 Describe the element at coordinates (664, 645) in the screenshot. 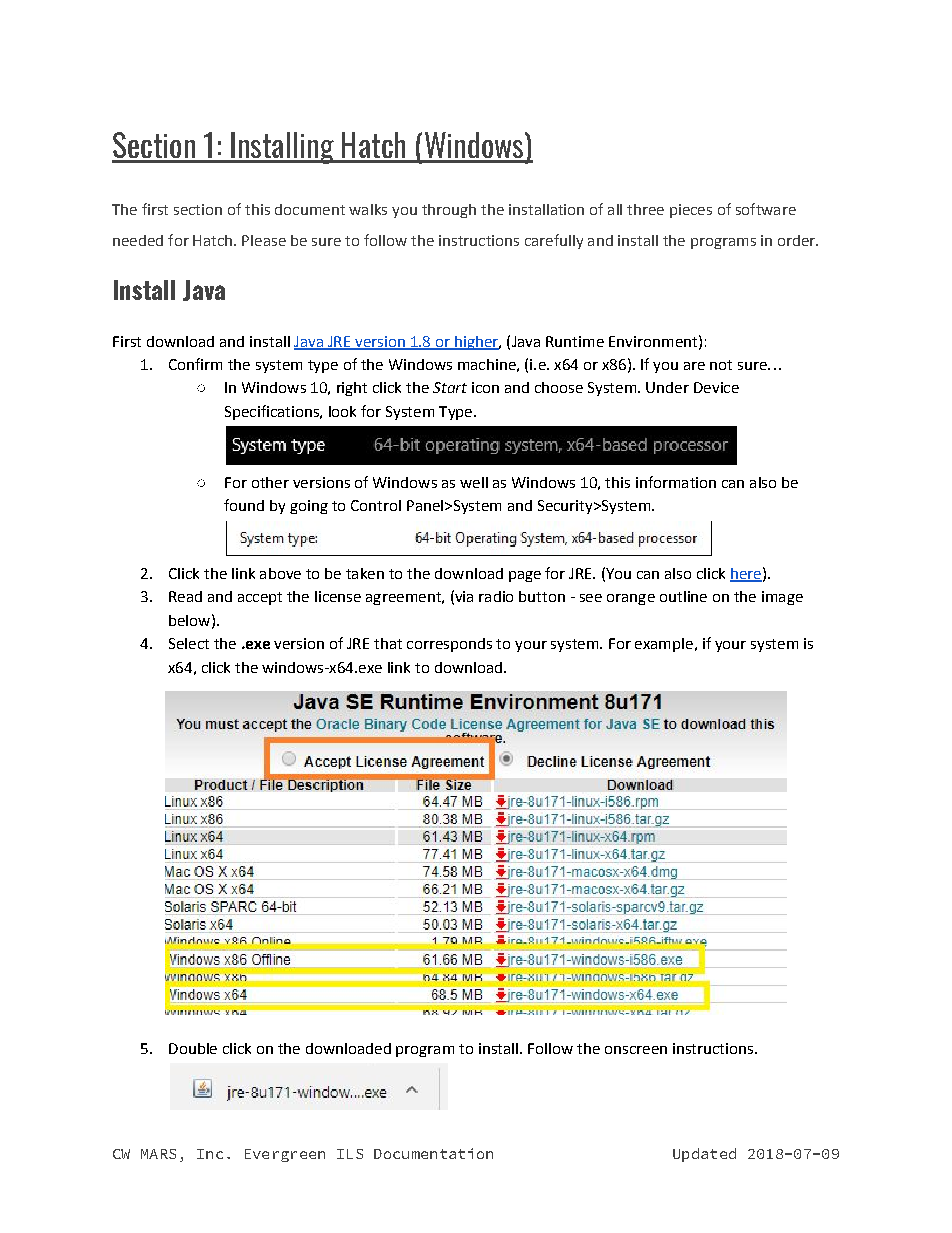

I see `example` at that location.
